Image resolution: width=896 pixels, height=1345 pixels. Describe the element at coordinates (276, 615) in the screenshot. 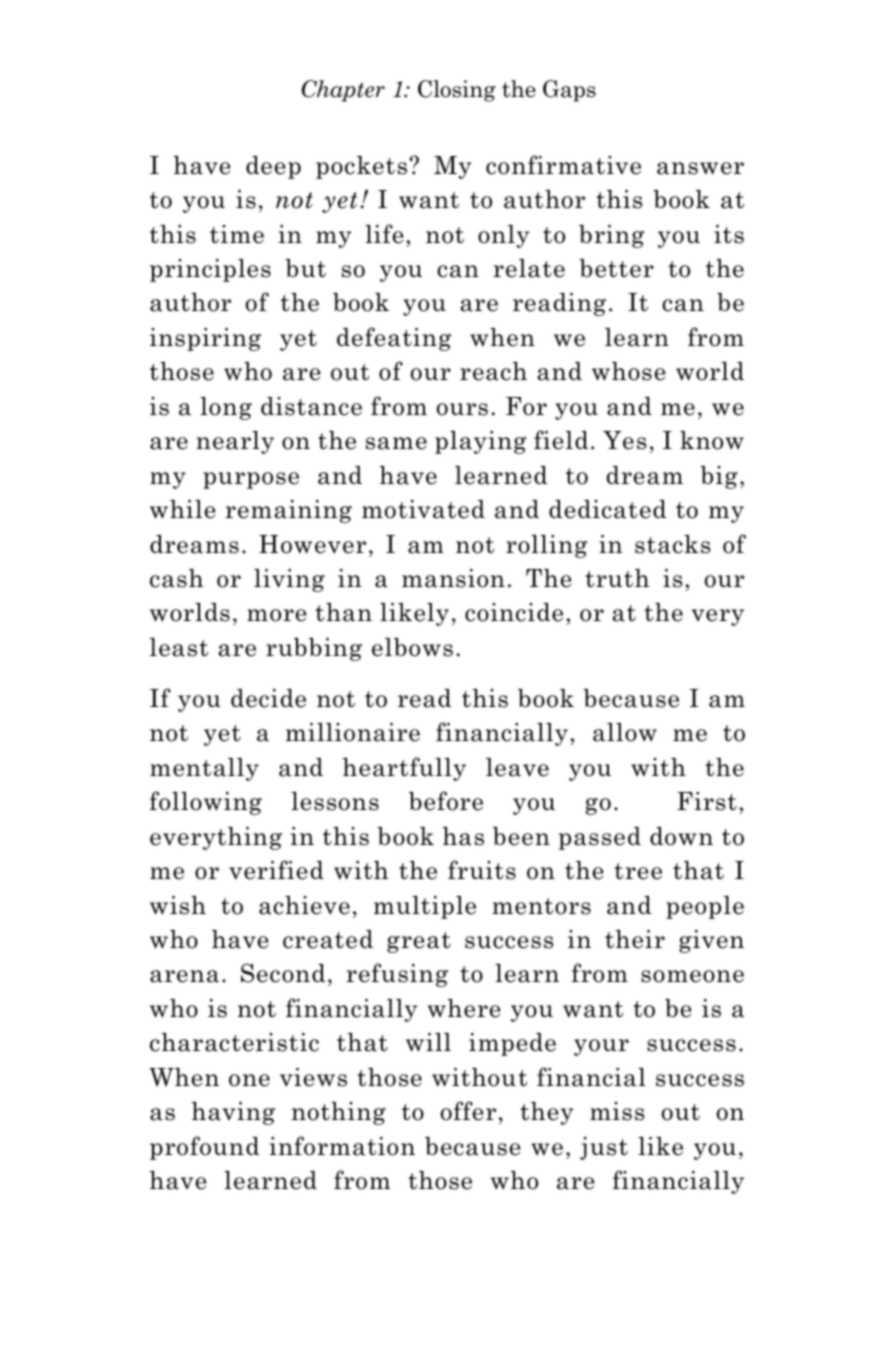

I see `more` at that location.
